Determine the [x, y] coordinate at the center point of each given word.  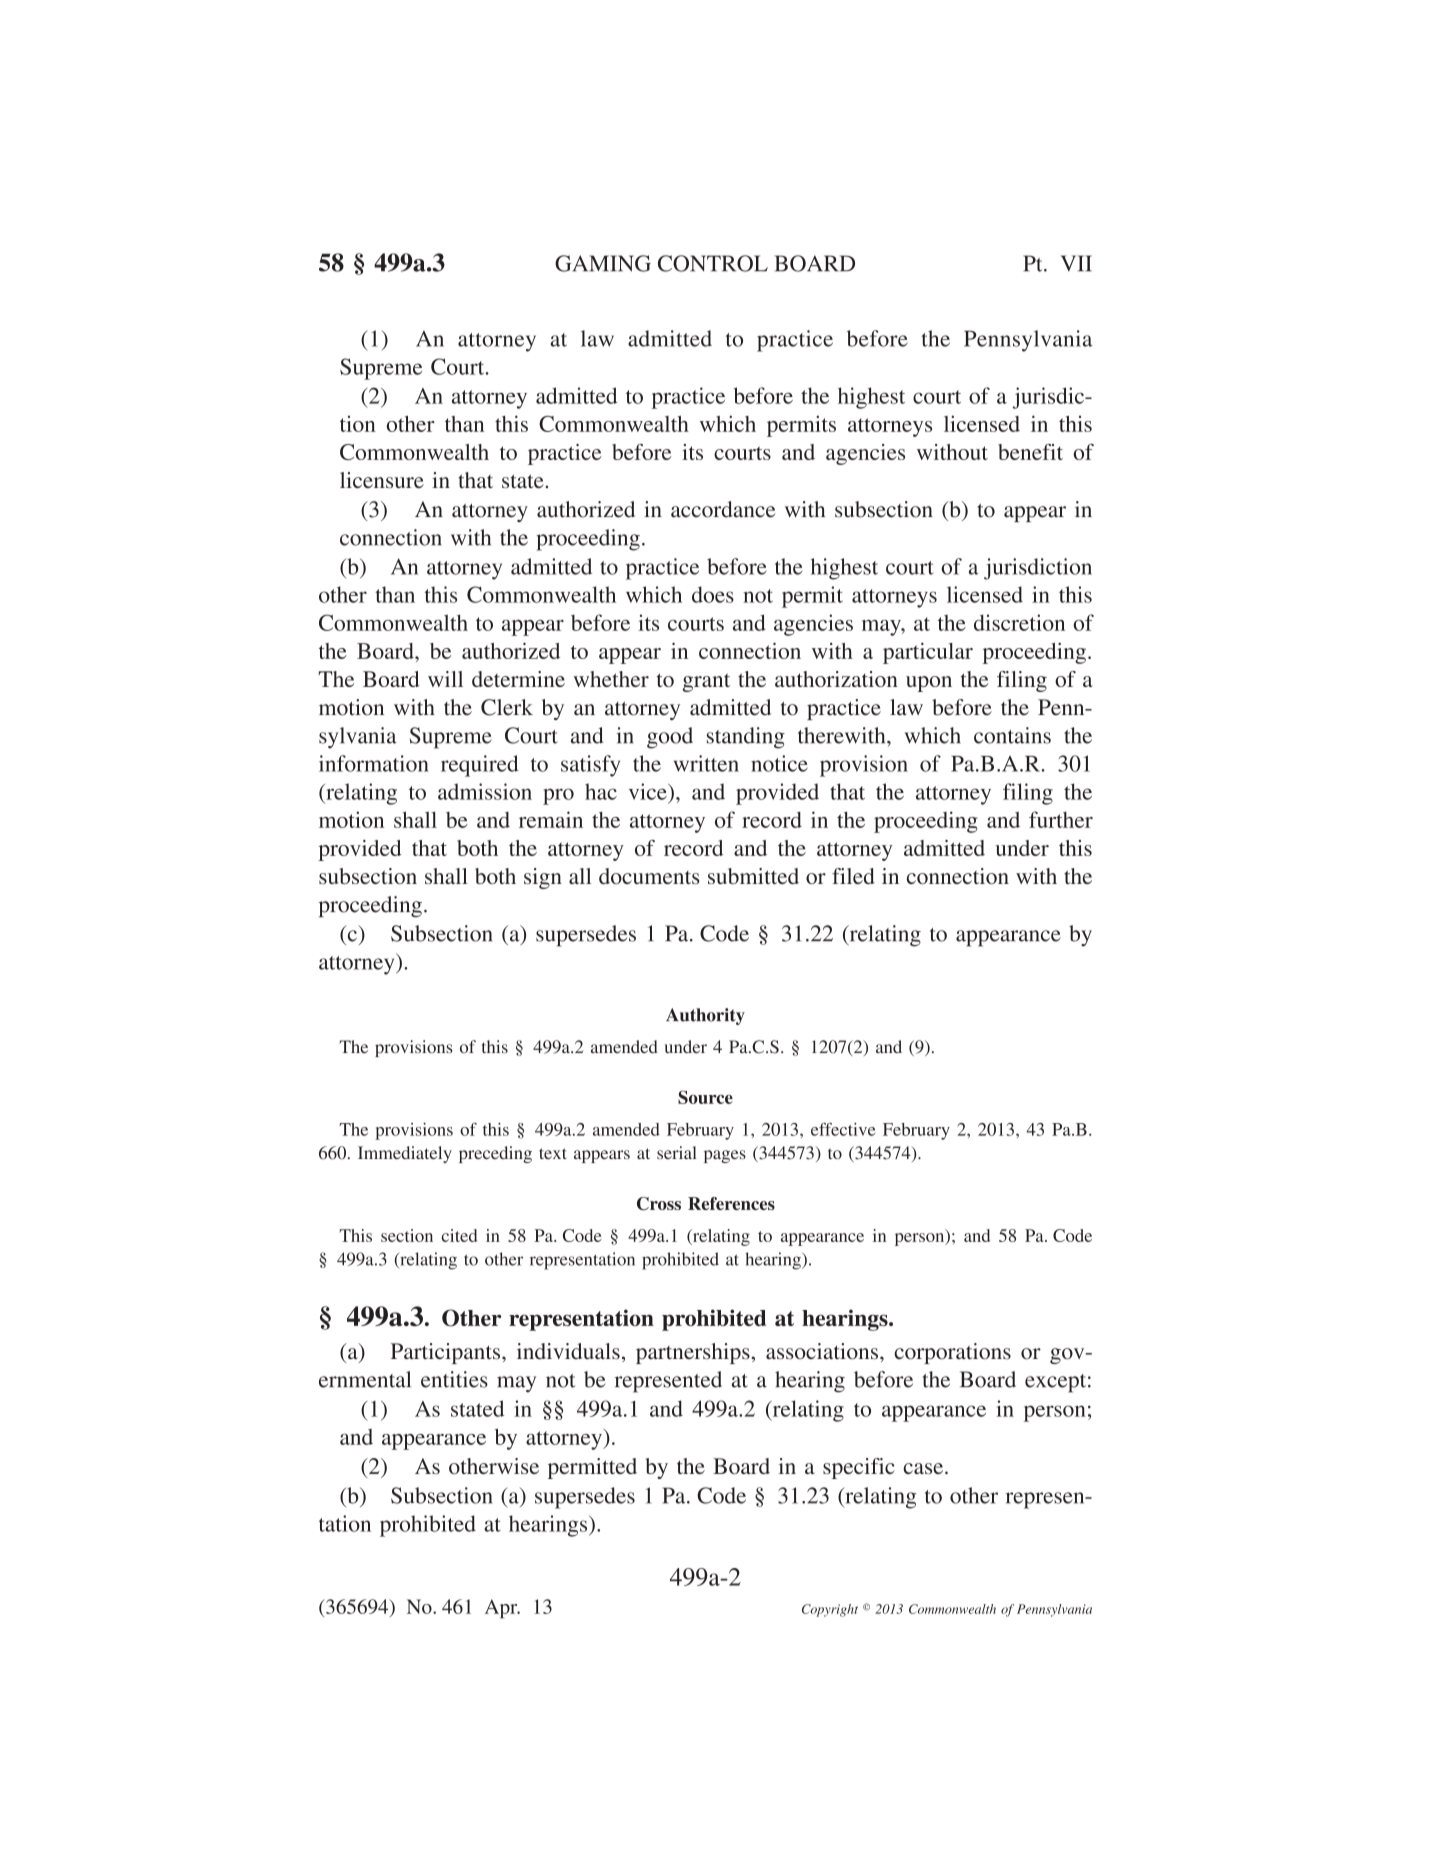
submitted [753, 876]
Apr [502, 1609]
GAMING [603, 263]
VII [1076, 263]
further [1061, 819]
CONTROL [713, 263]
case [924, 1468]
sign [543, 878]
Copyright [830, 1610]
